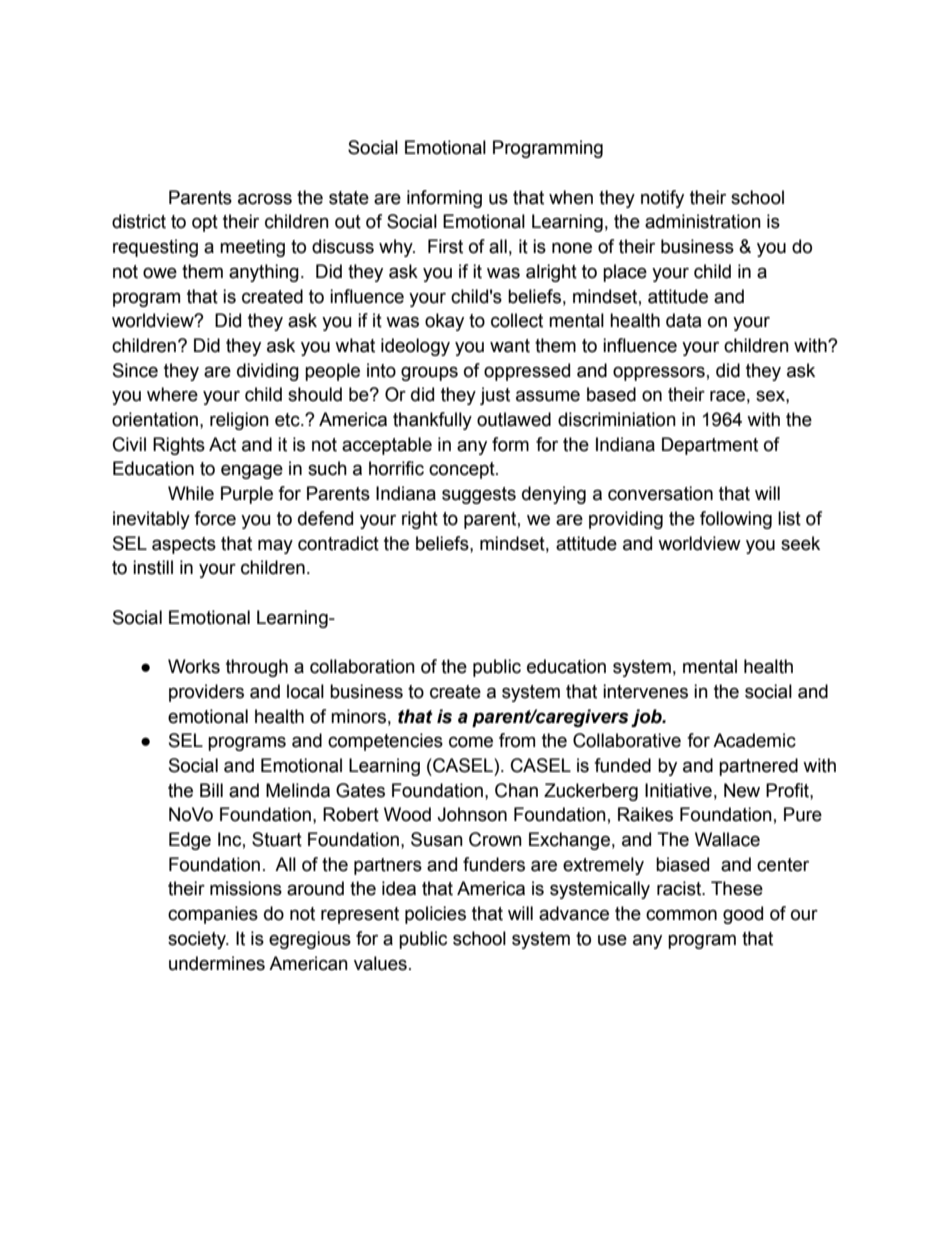 This screenshot has height=1233, width=952. Describe the element at coordinates (703, 221) in the screenshot. I see `administration` at that location.
